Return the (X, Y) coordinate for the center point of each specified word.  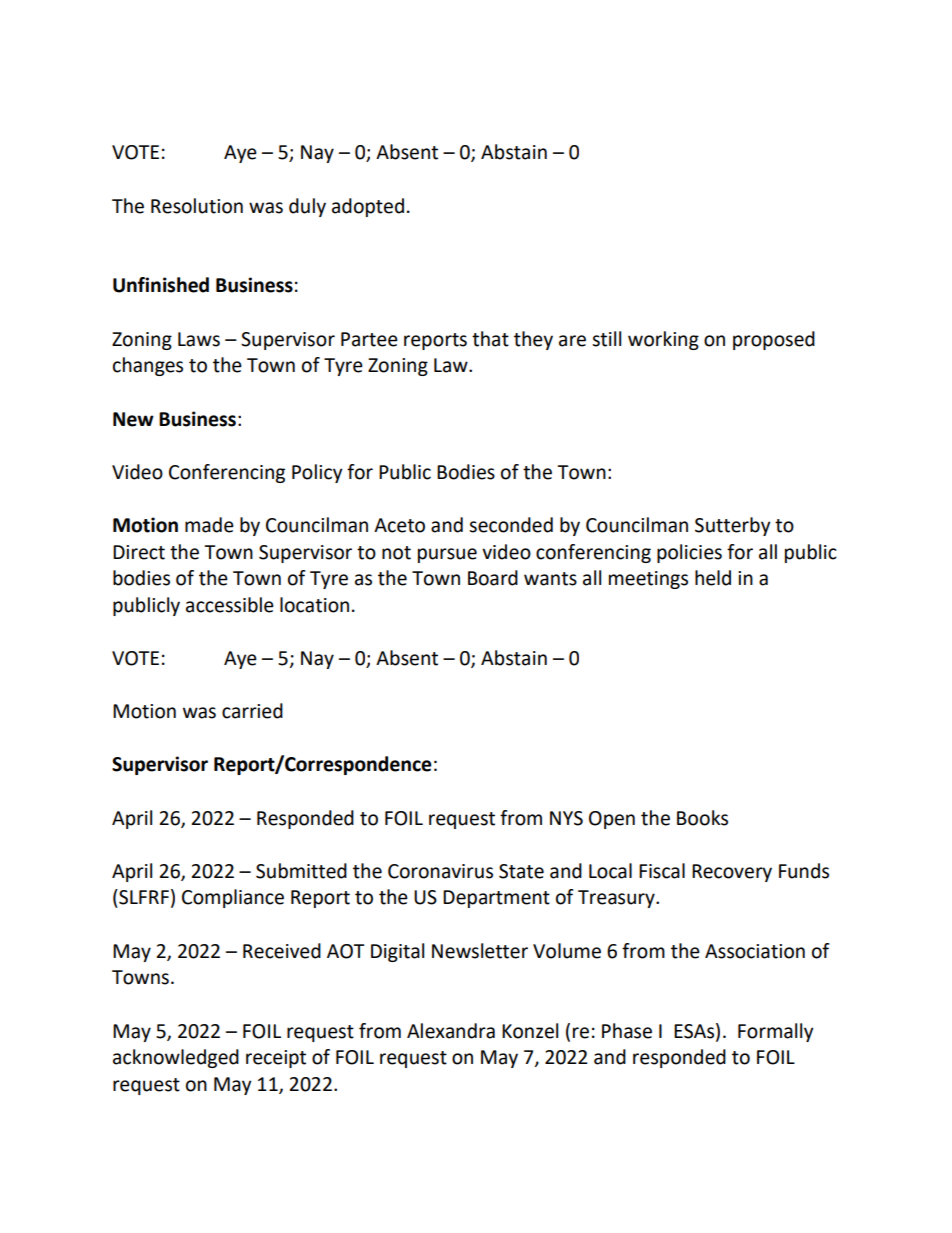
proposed (774, 340)
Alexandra (451, 1031)
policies (689, 553)
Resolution (197, 206)
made (209, 525)
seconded (511, 525)
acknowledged (176, 1058)
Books (702, 818)
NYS (566, 818)
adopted (368, 207)
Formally (776, 1032)
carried (252, 711)
